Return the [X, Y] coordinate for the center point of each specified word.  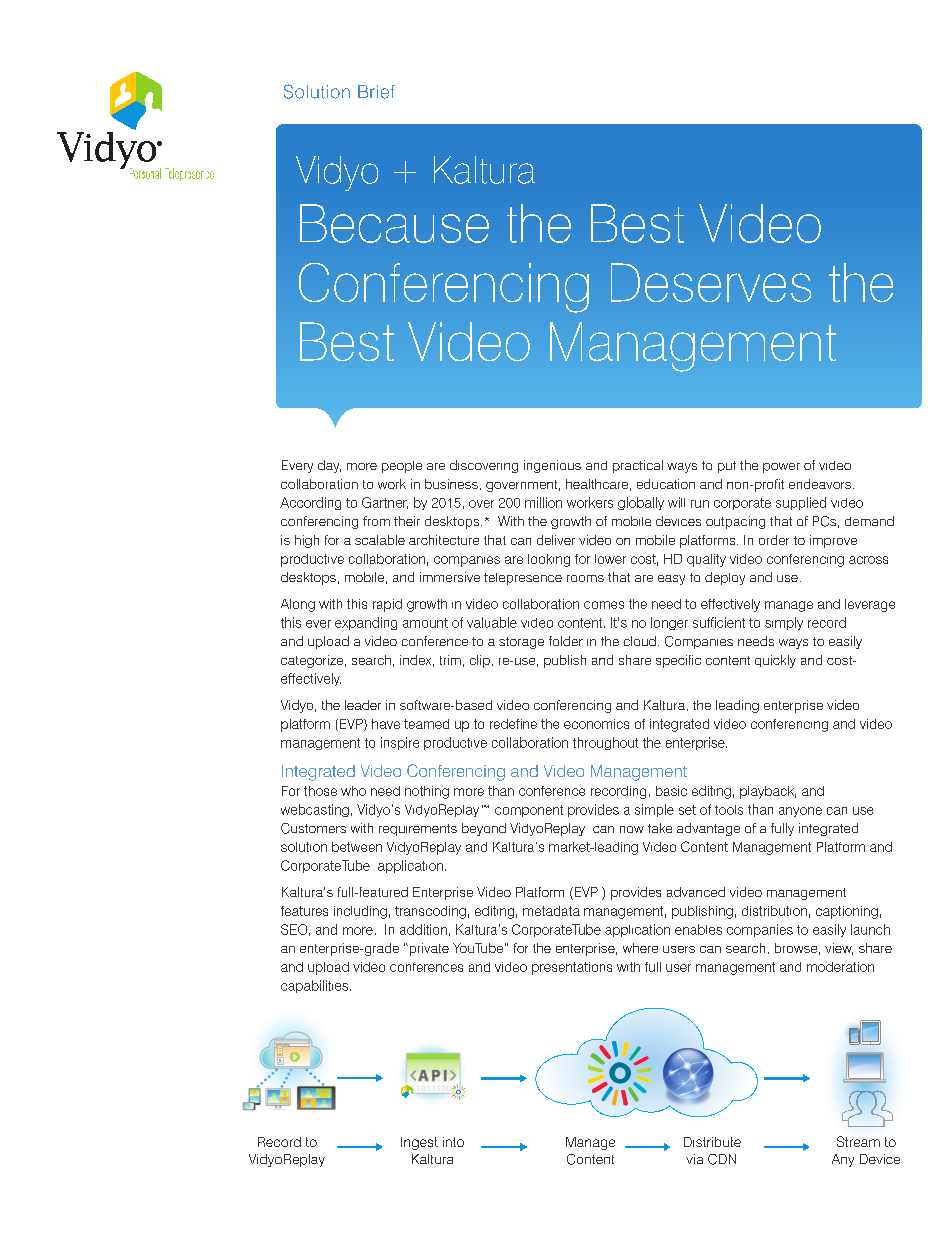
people [402, 467]
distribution [774, 911]
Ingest [419, 1143]
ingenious [552, 466]
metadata [551, 911]
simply [784, 623]
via [694, 1159]
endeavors [821, 484]
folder [566, 641]
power [781, 468]
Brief [376, 92]
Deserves [711, 282]
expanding [366, 623]
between [357, 847]
